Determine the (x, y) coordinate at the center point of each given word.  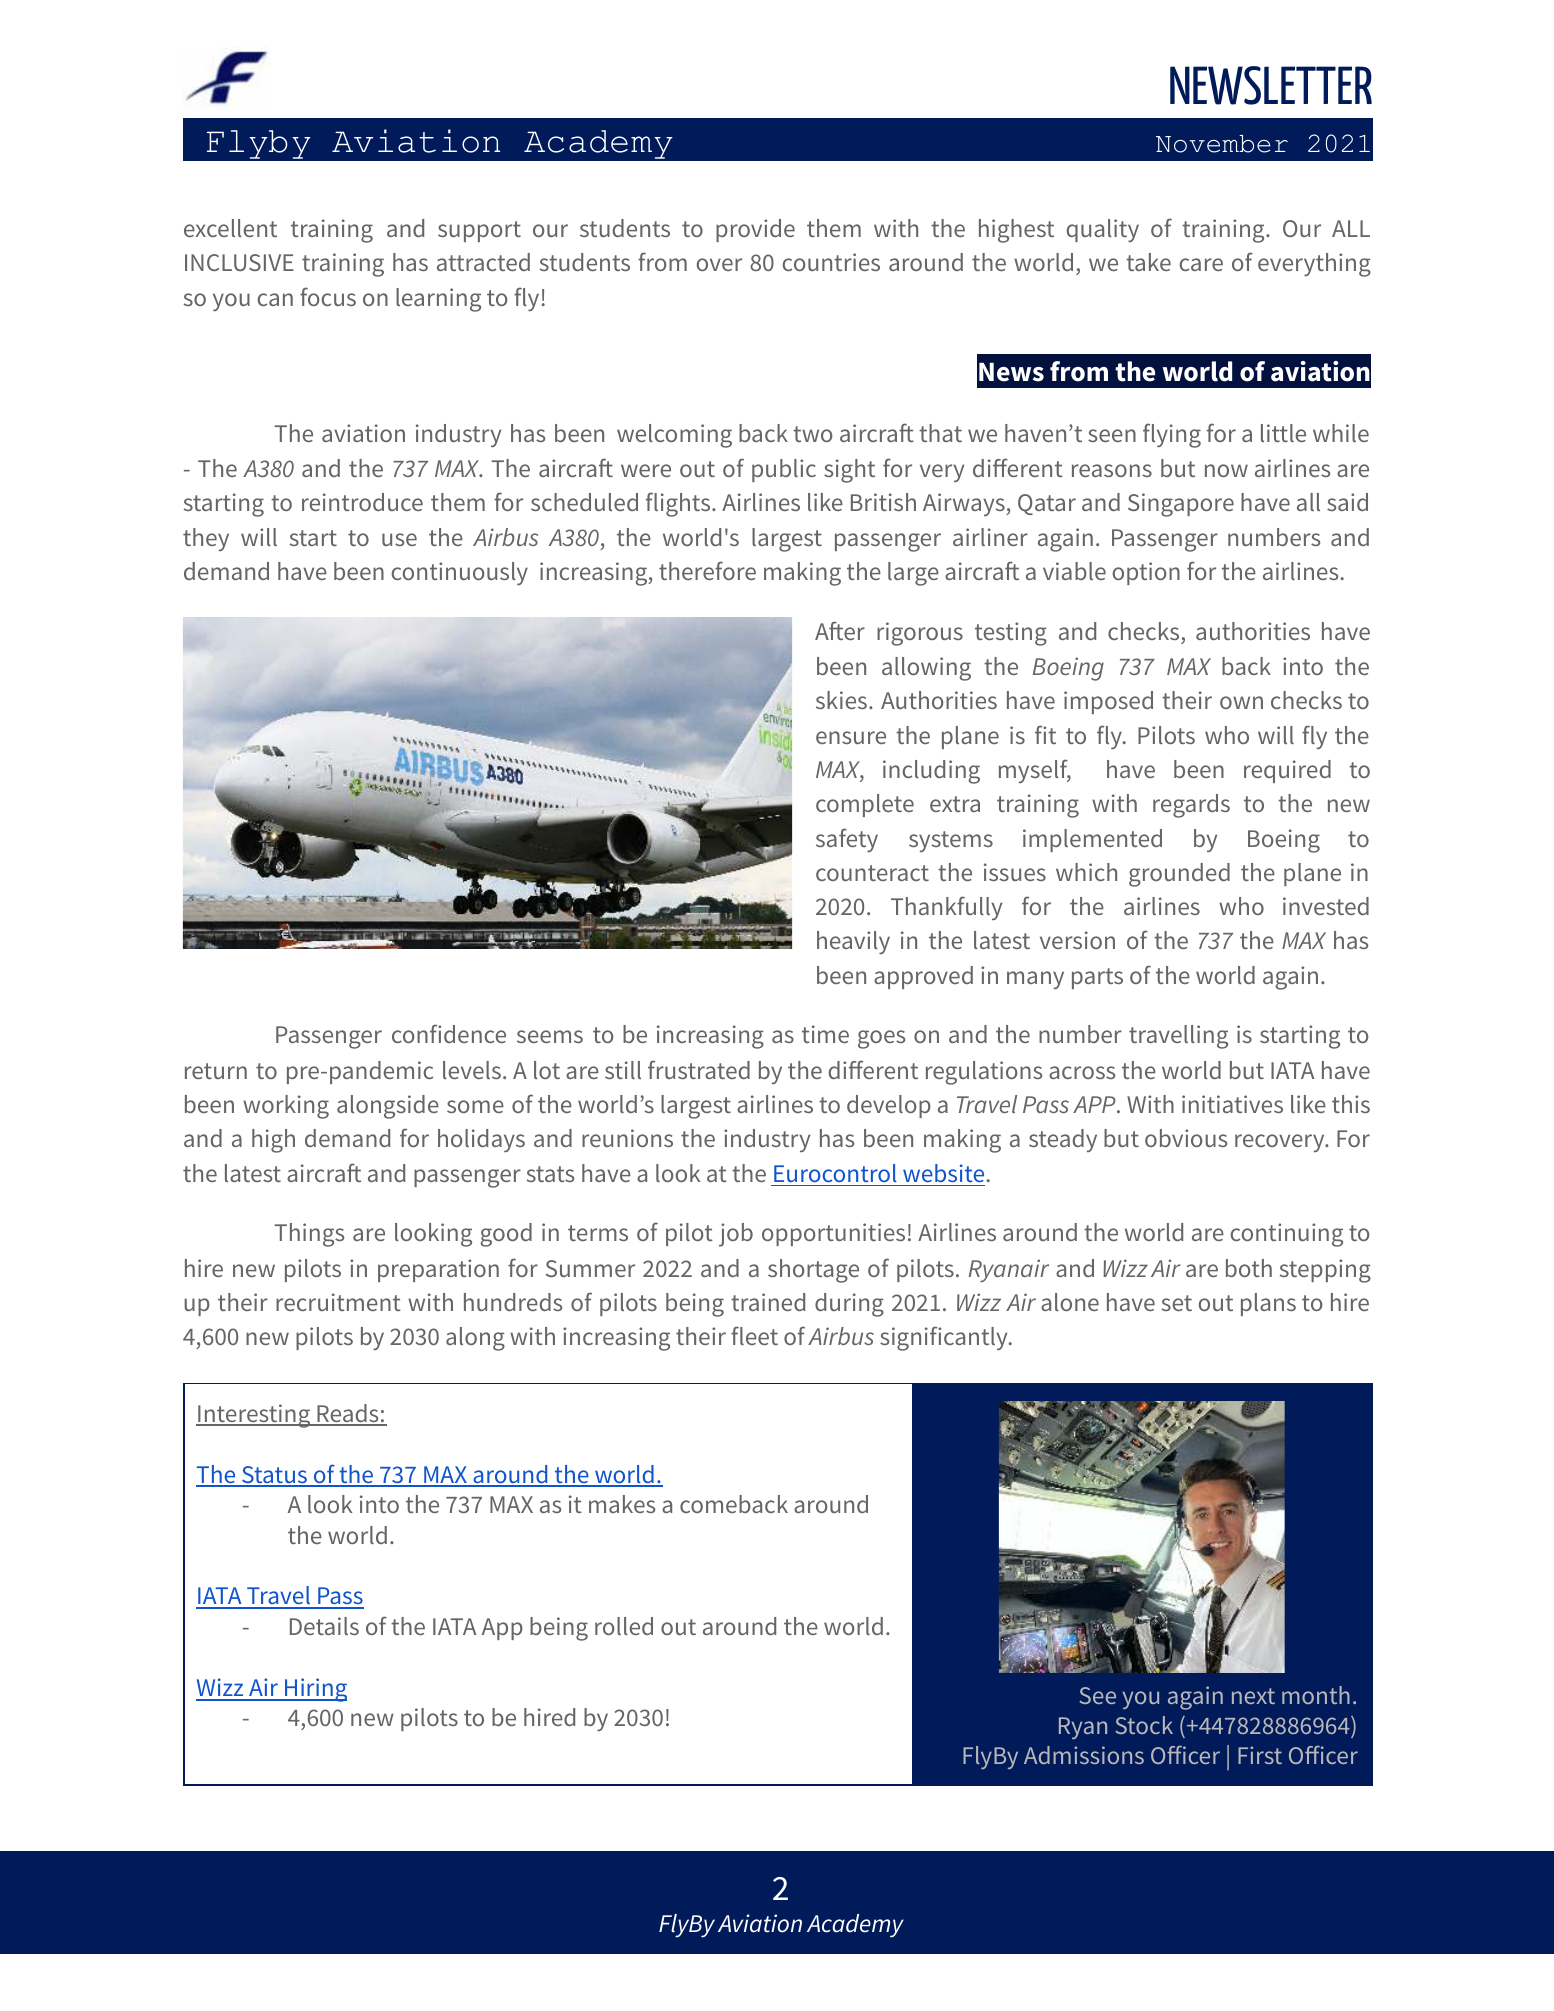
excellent (230, 228)
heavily (853, 942)
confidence (449, 1033)
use (399, 539)
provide (755, 230)
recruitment (338, 1302)
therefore (707, 570)
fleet (754, 1335)
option (1146, 573)
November (1222, 144)
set (1177, 1303)
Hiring (315, 1690)
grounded (1179, 875)
